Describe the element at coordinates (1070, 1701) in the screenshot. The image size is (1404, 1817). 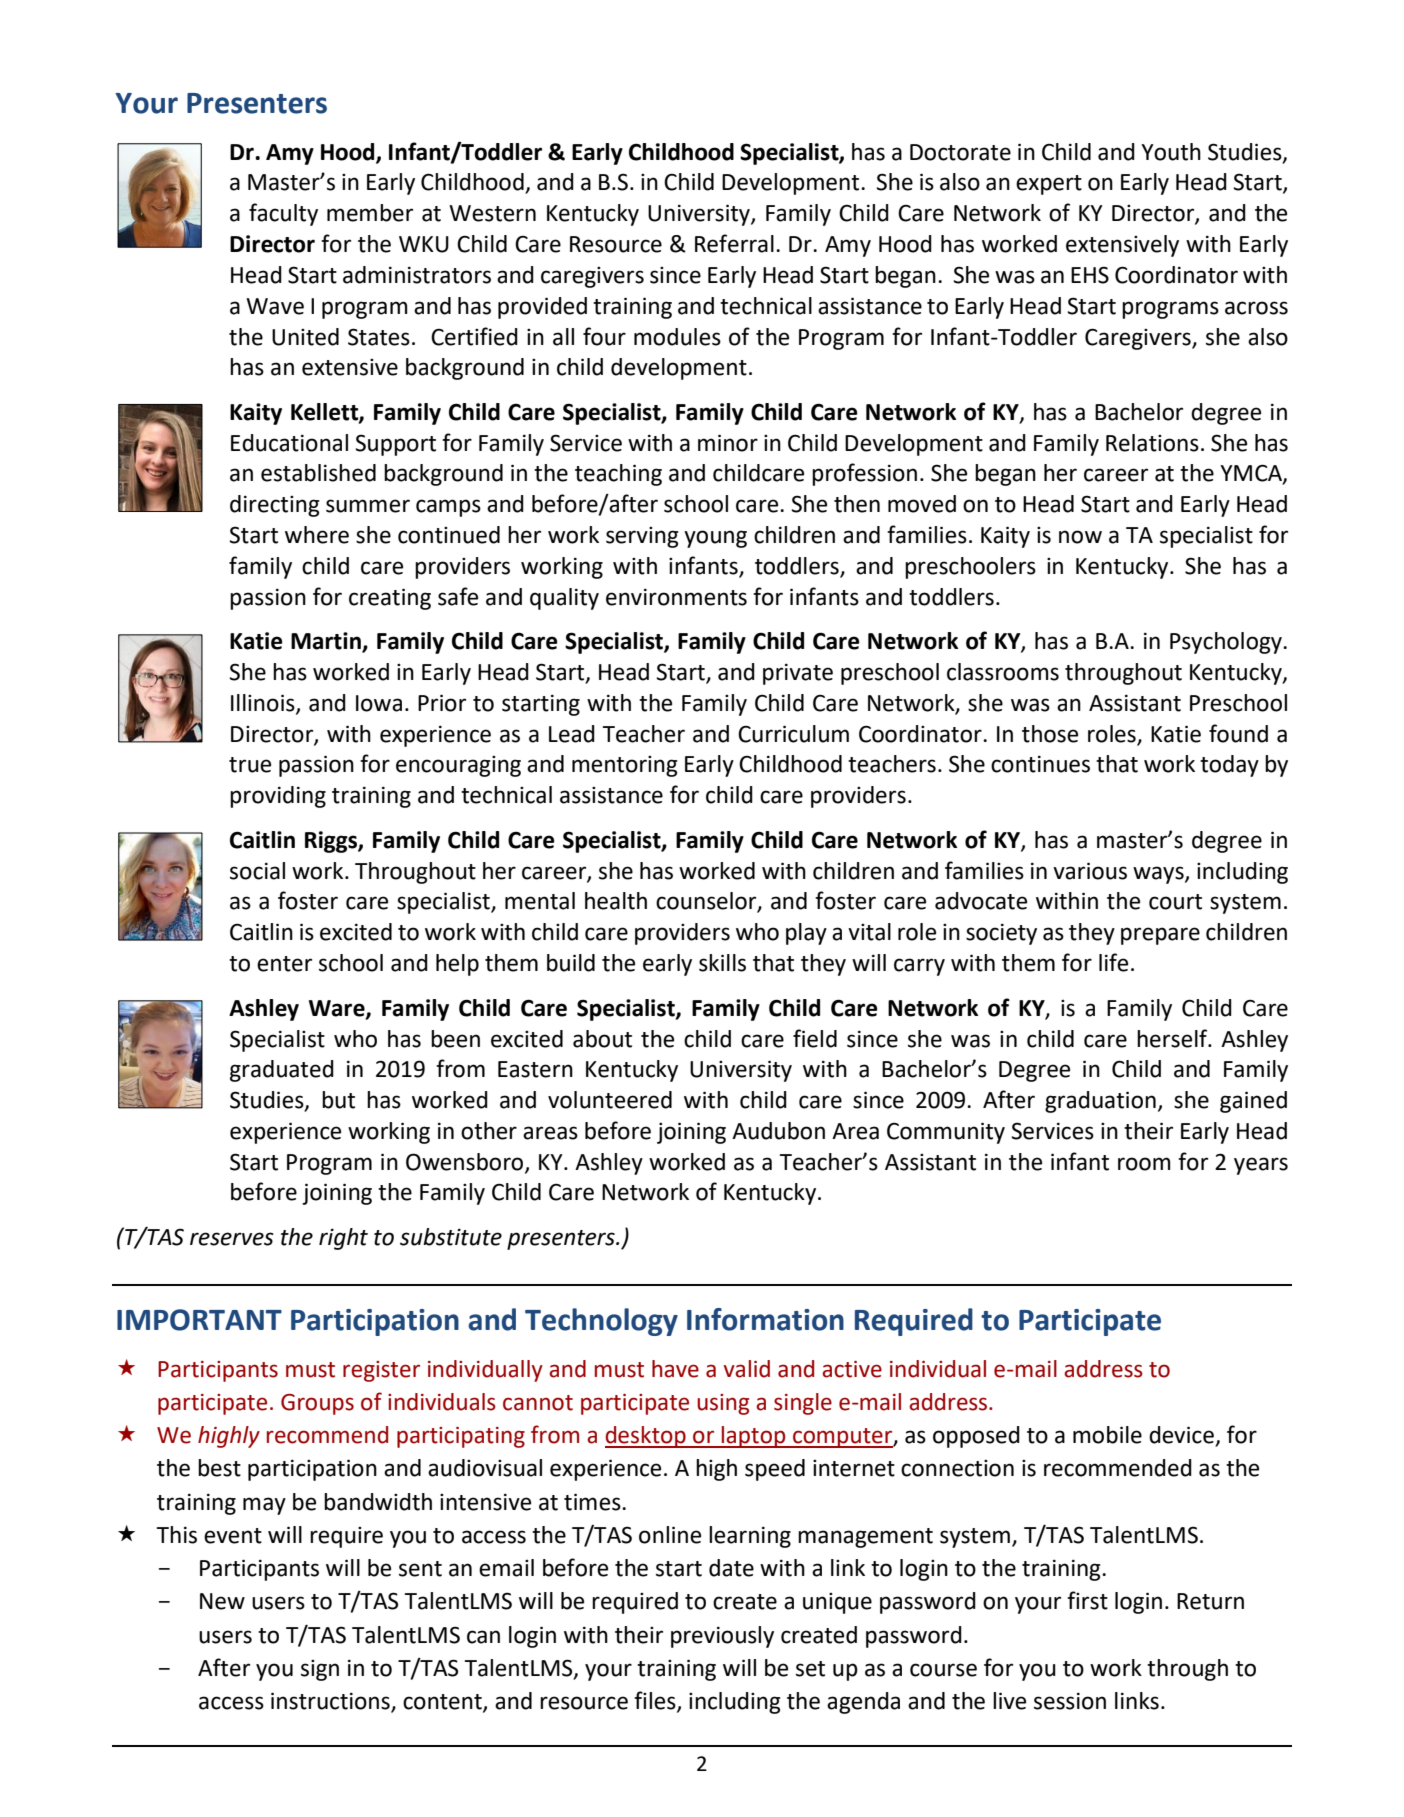
I see `session` at that location.
